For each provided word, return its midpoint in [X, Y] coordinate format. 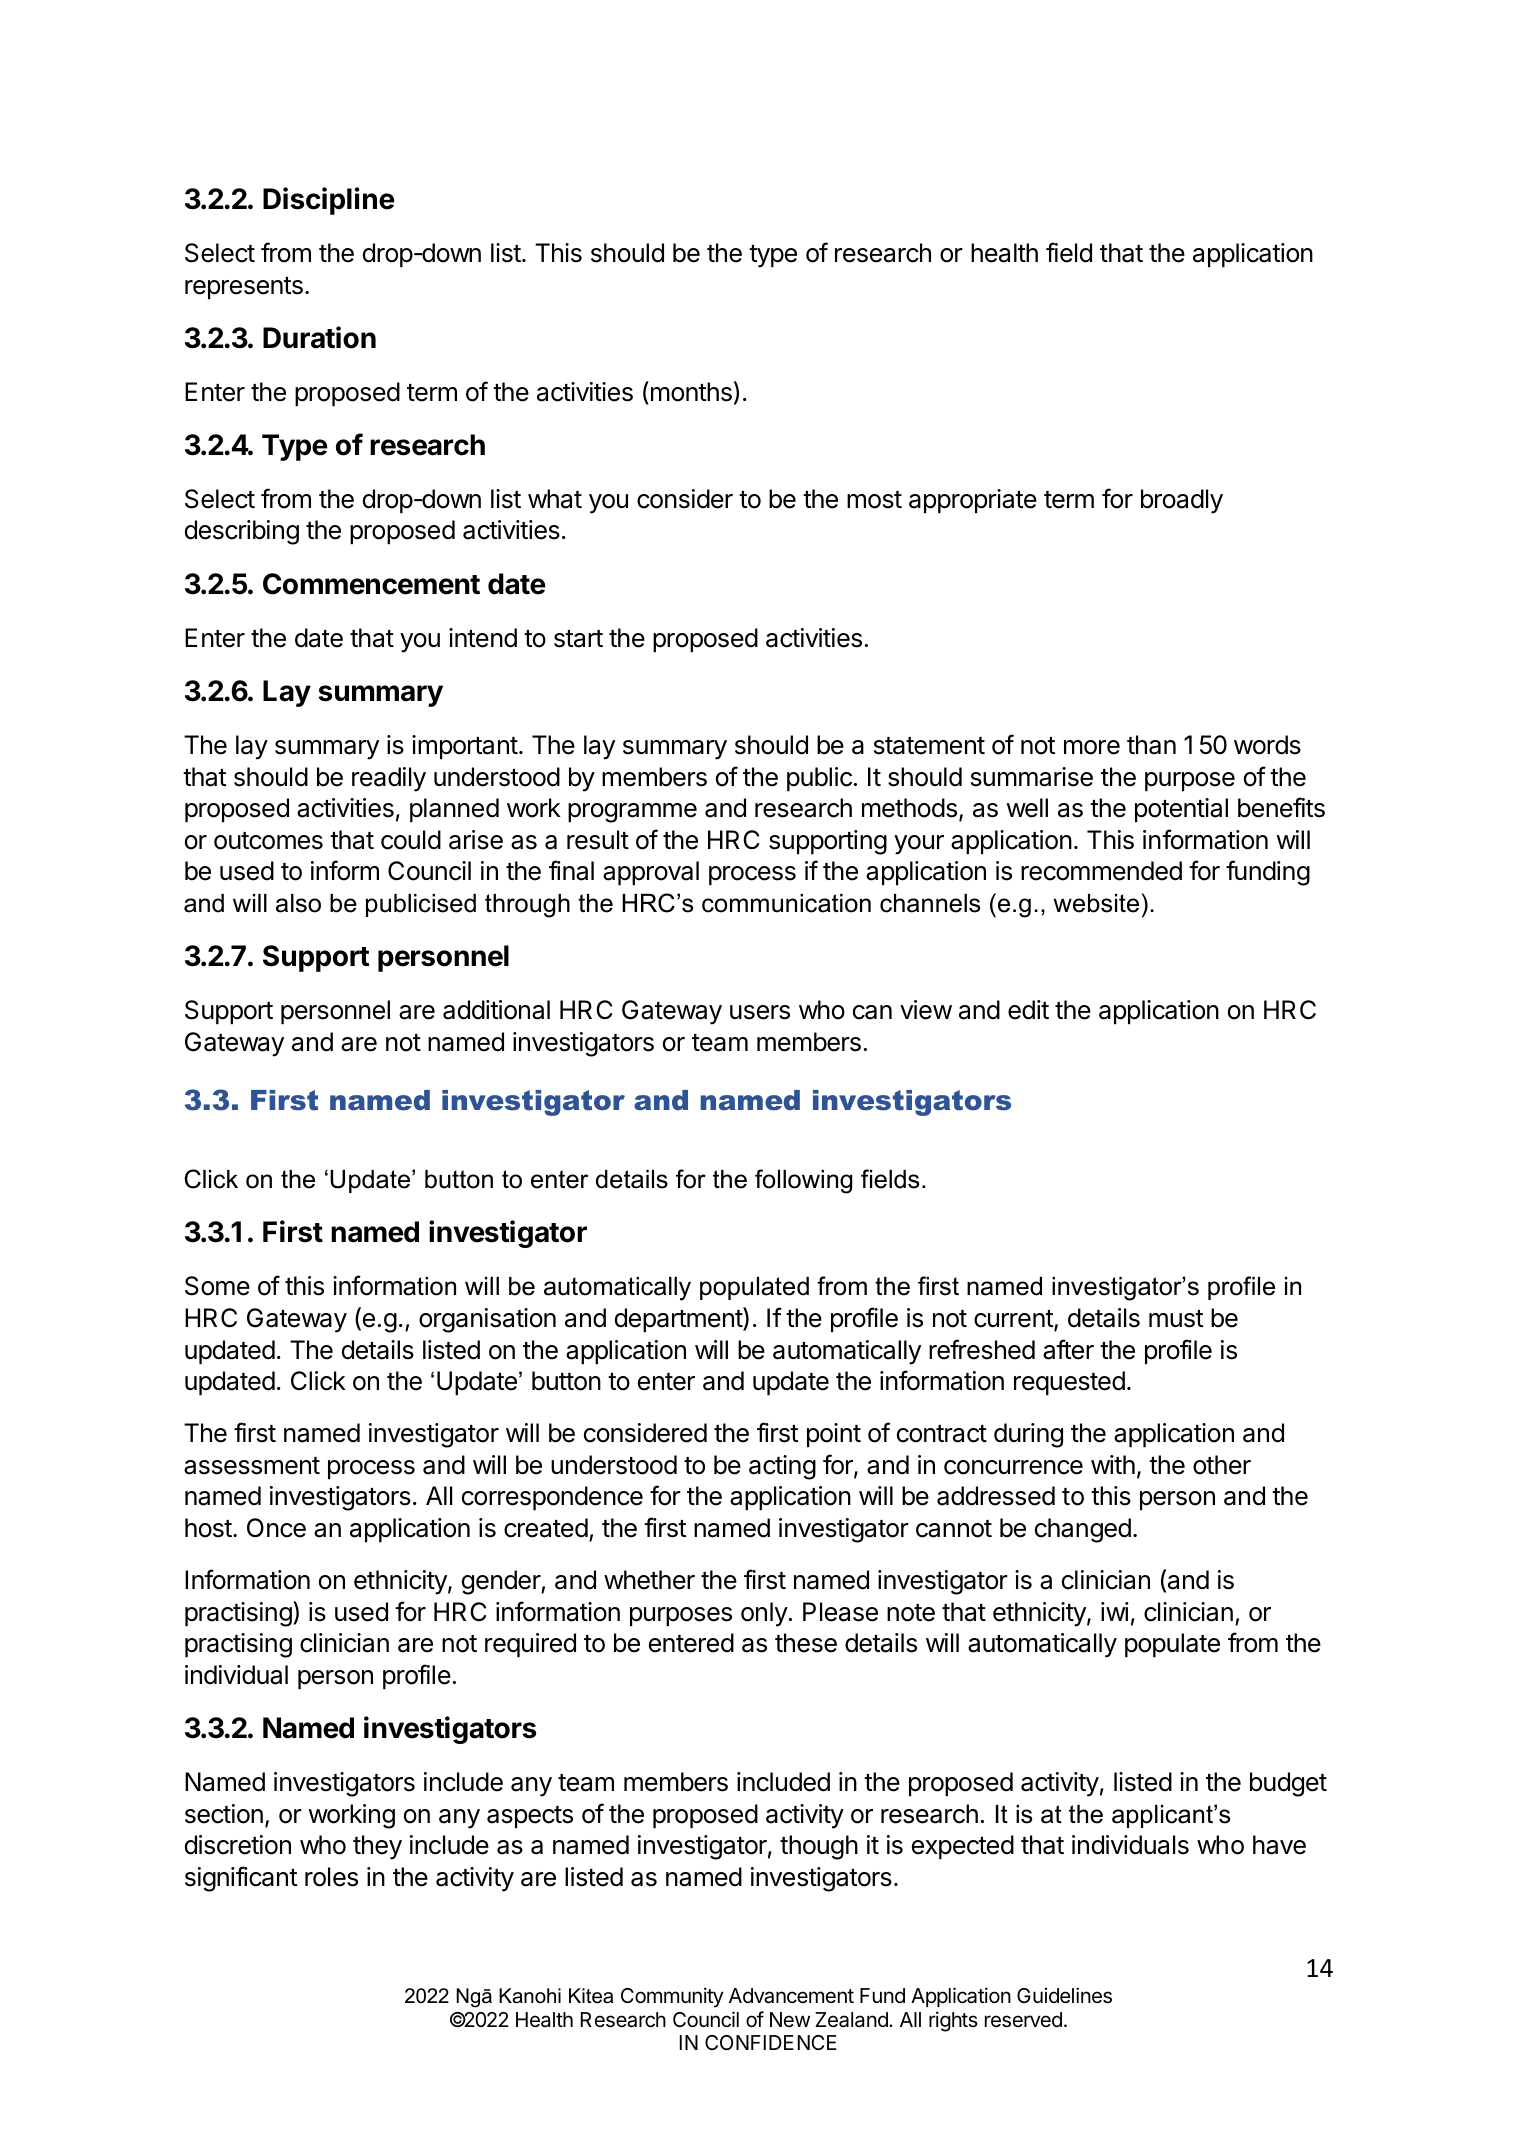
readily [389, 779]
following [803, 1181]
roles [331, 1877]
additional [496, 1010]
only [764, 1614]
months [690, 391]
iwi [1115, 1611]
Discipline [329, 201]
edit [1028, 1010]
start [578, 639]
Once [276, 1528]
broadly [1182, 501]
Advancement [791, 1996]
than [1151, 745]
